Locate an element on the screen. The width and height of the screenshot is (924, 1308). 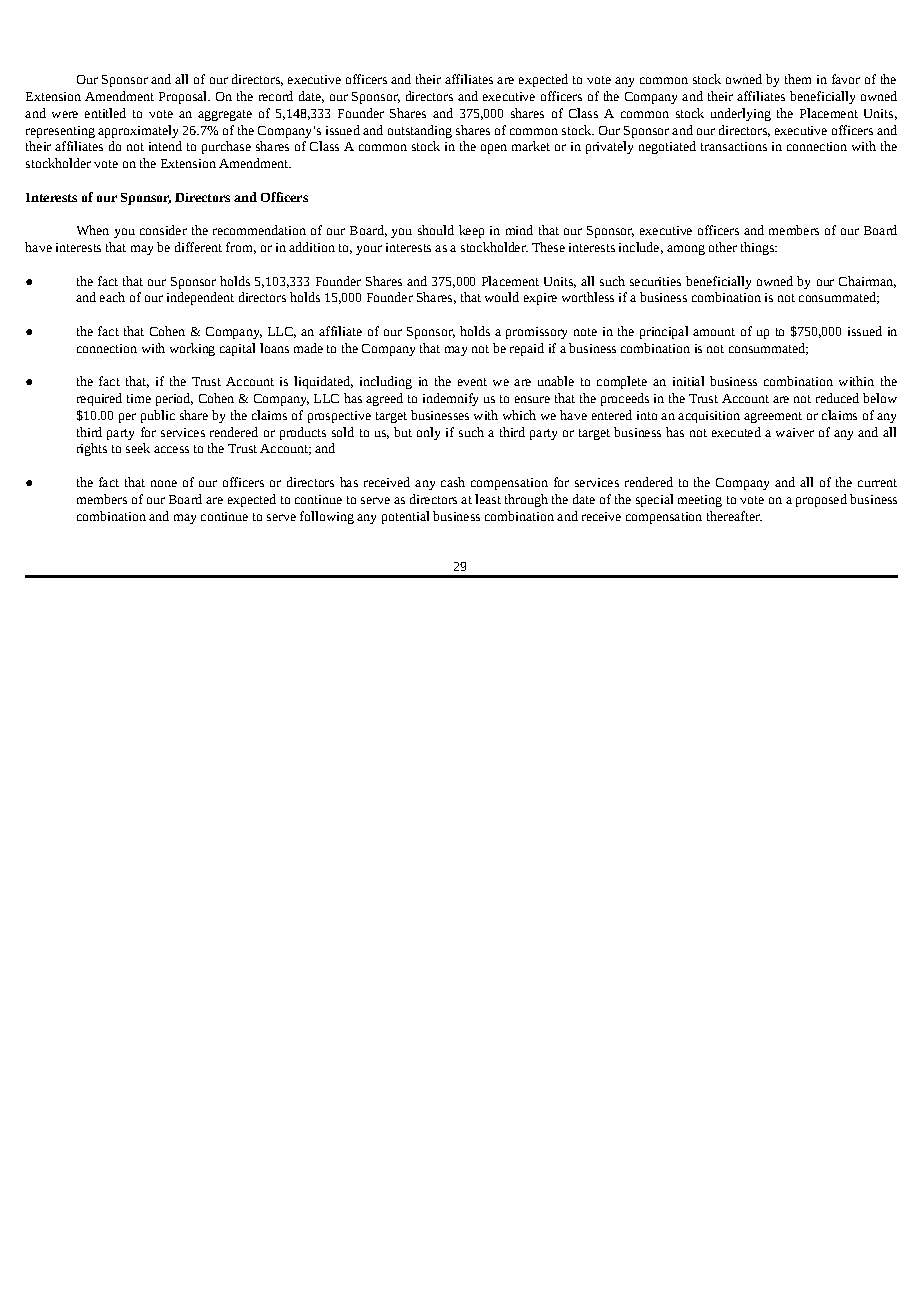
none is located at coordinates (164, 483).
